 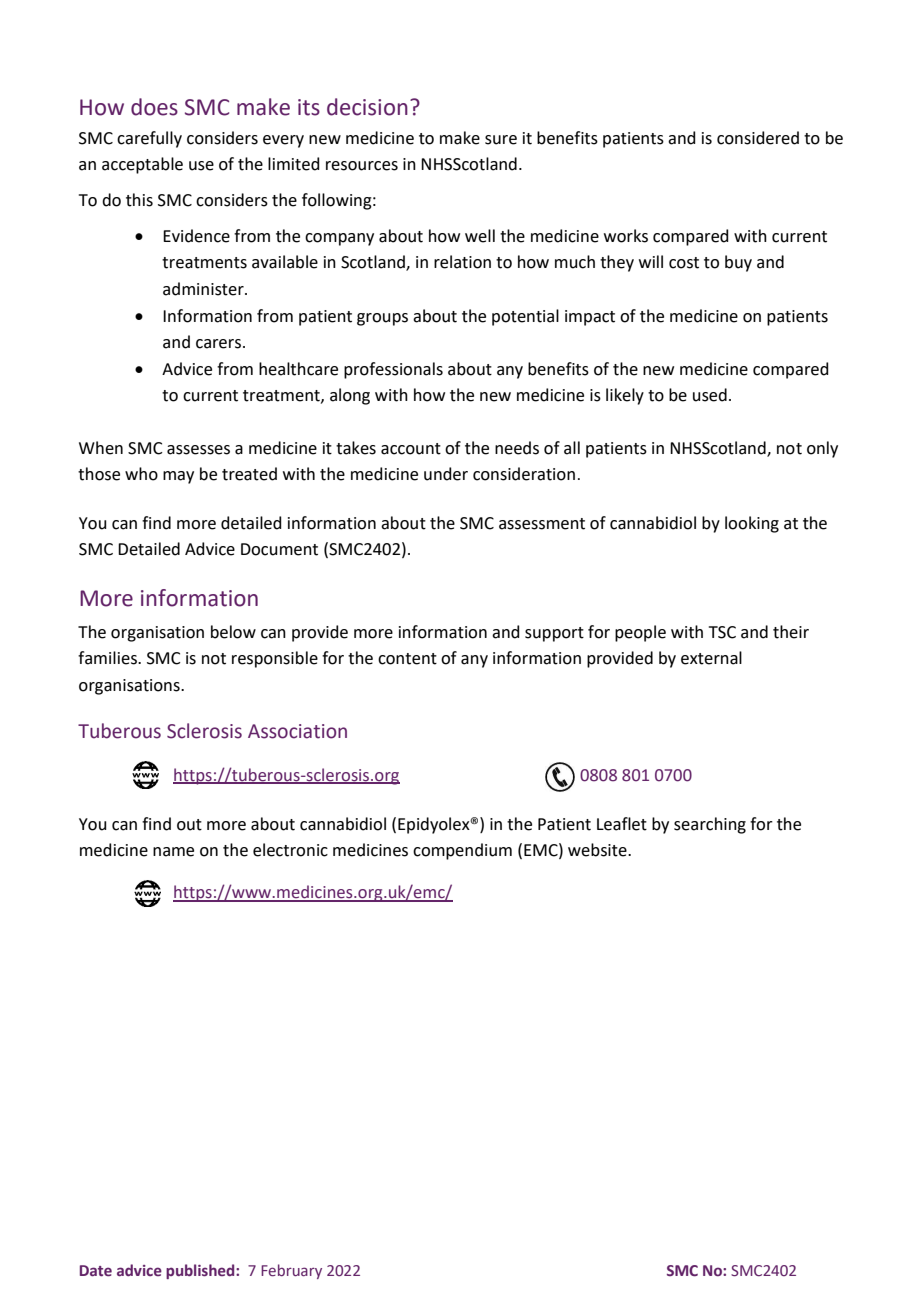 I want to click on carefully, so click(x=149, y=139).
